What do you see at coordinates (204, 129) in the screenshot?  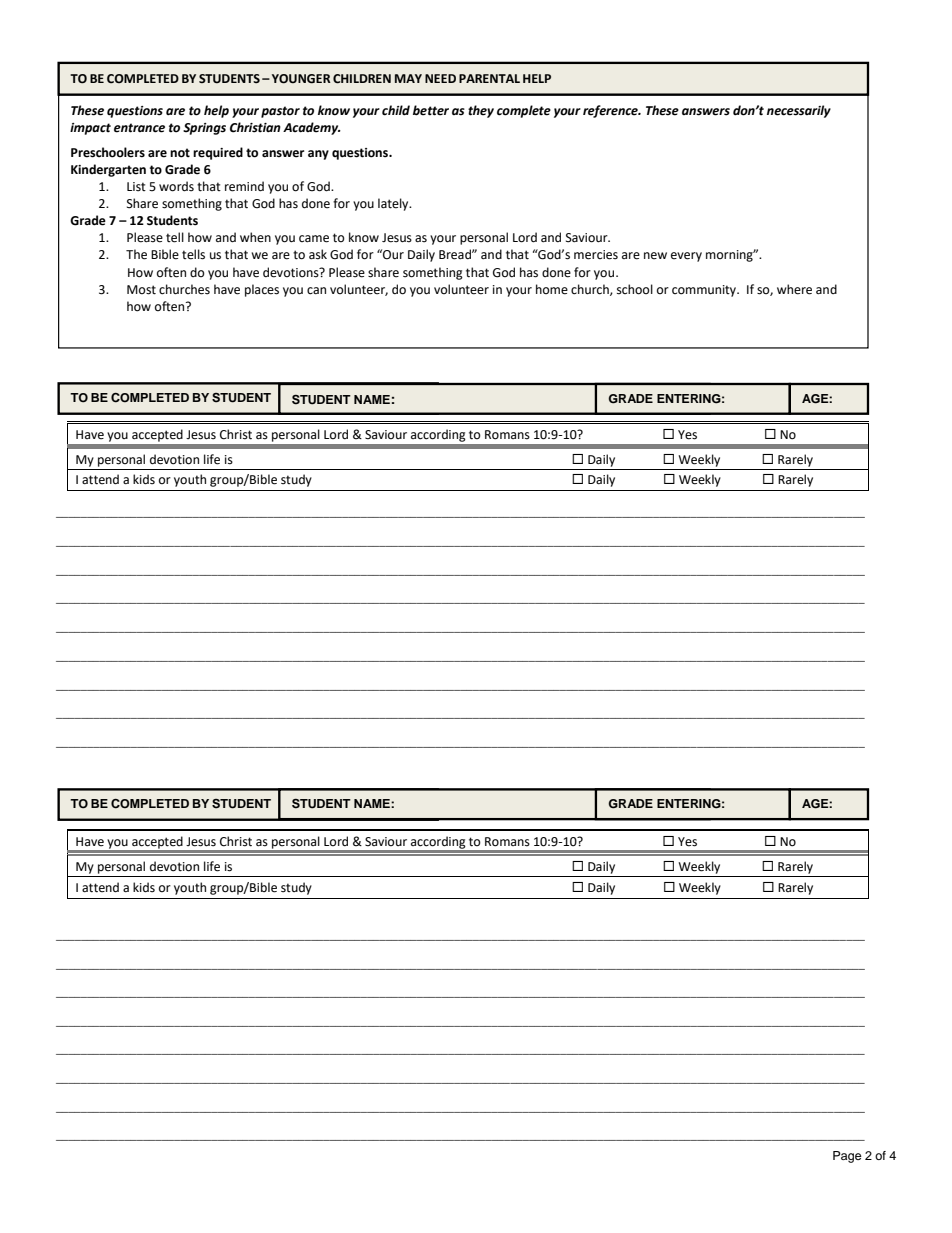 I see `Springs` at bounding box center [204, 129].
